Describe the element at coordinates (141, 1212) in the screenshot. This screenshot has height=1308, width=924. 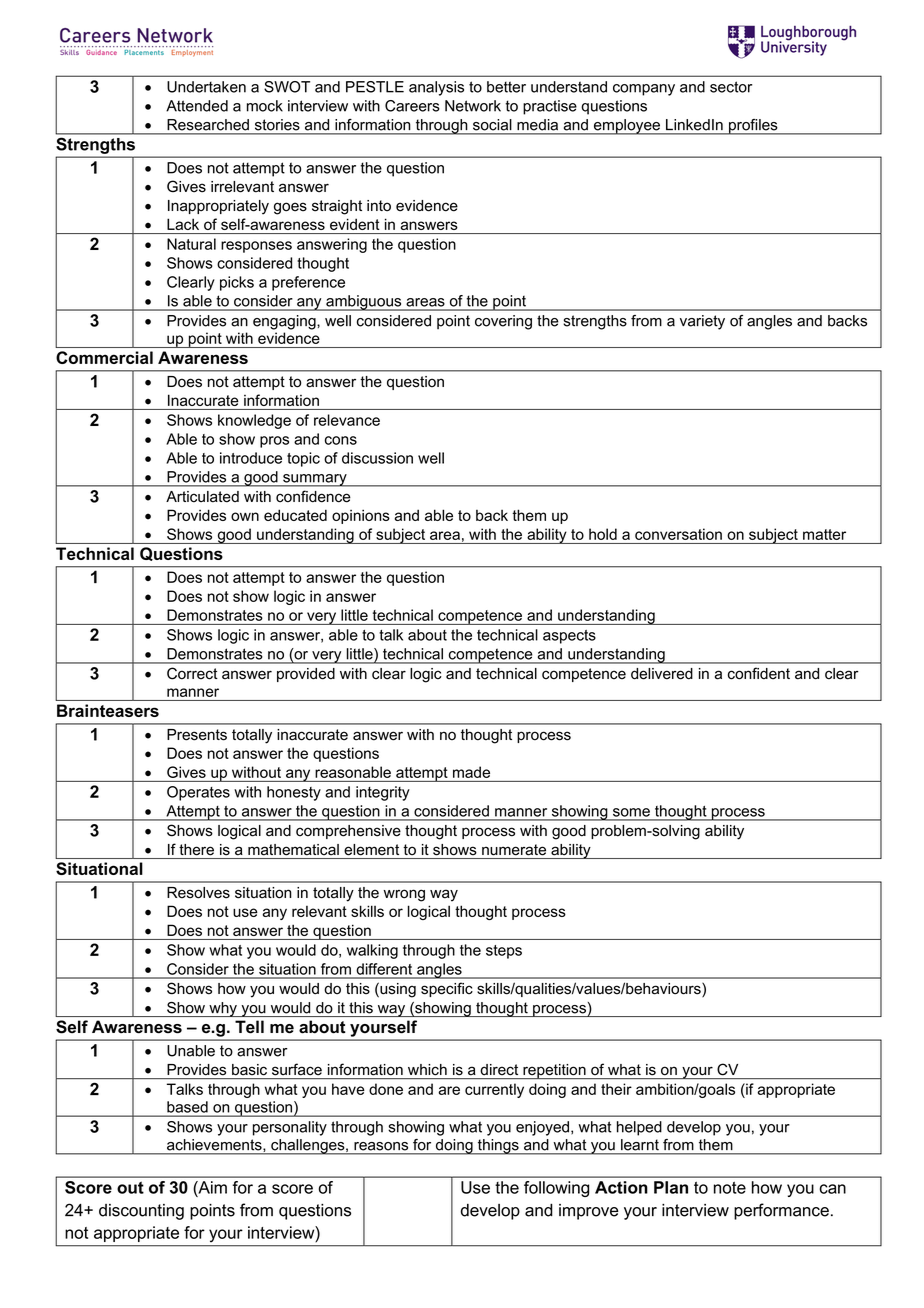
I see `discounting` at that location.
